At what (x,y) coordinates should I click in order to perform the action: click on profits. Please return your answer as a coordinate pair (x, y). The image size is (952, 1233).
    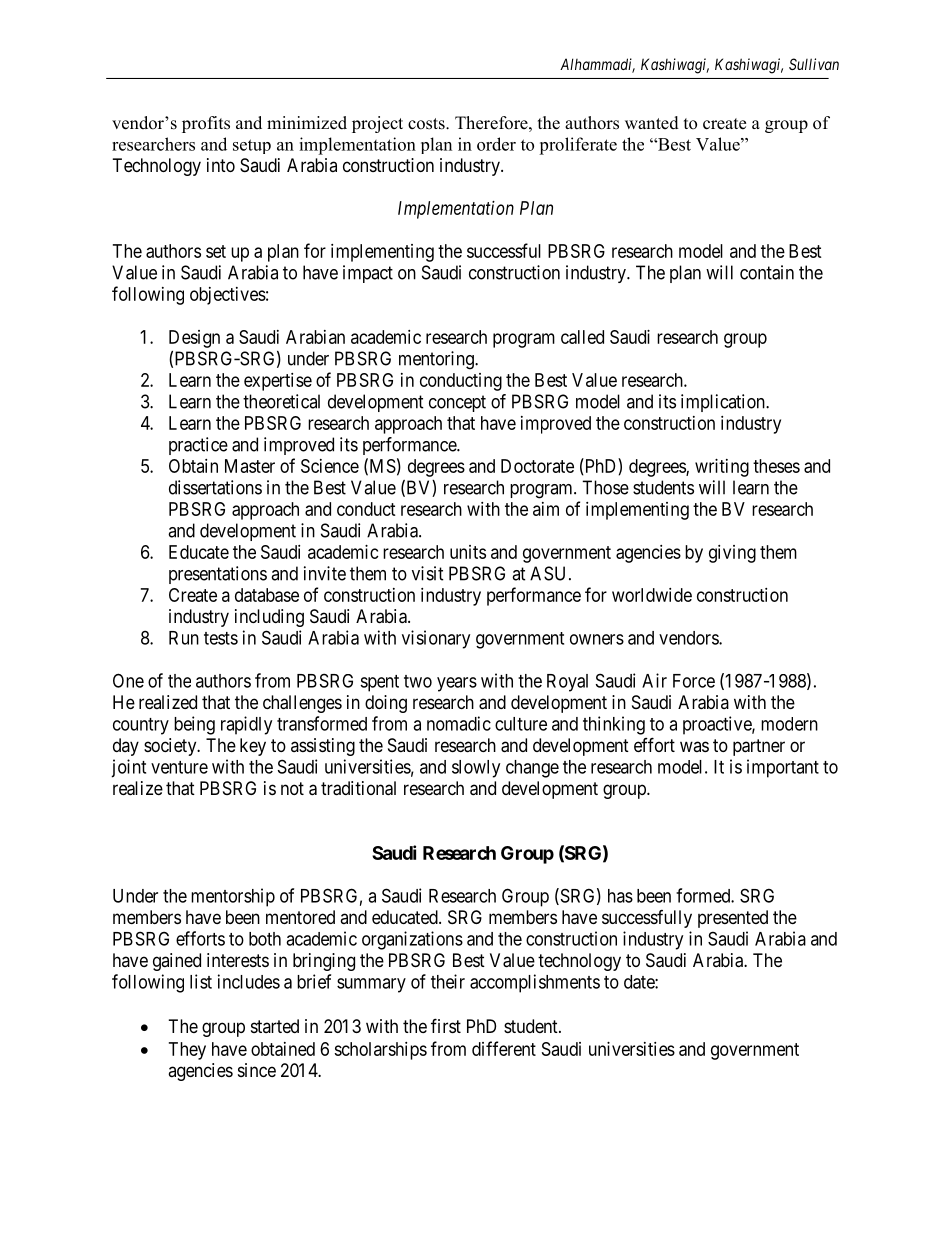
    Looking at the image, I should click on (206, 124).
